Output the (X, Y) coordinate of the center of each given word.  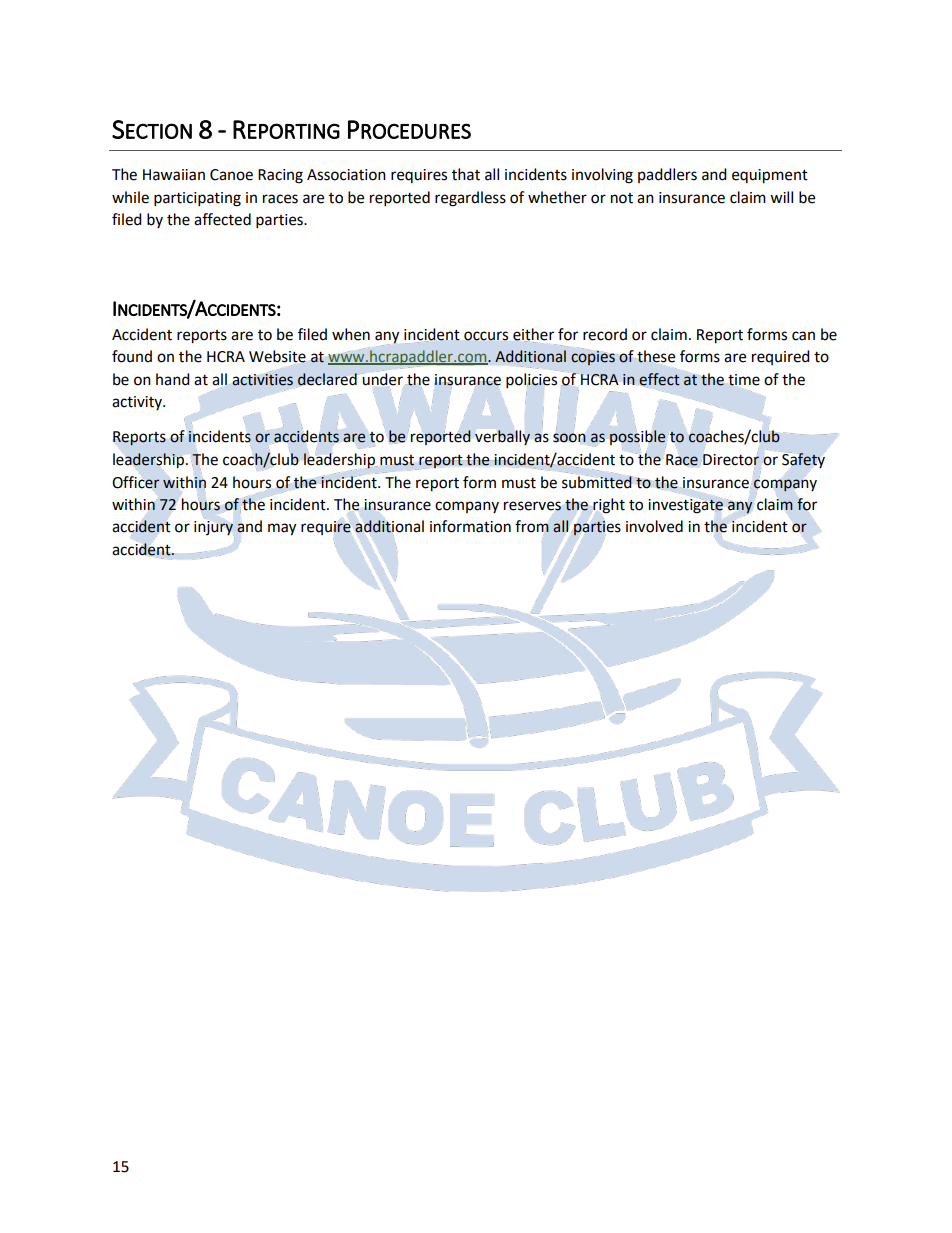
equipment (770, 176)
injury (214, 528)
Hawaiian (174, 175)
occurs (486, 336)
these (655, 357)
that (466, 174)
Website (278, 357)
